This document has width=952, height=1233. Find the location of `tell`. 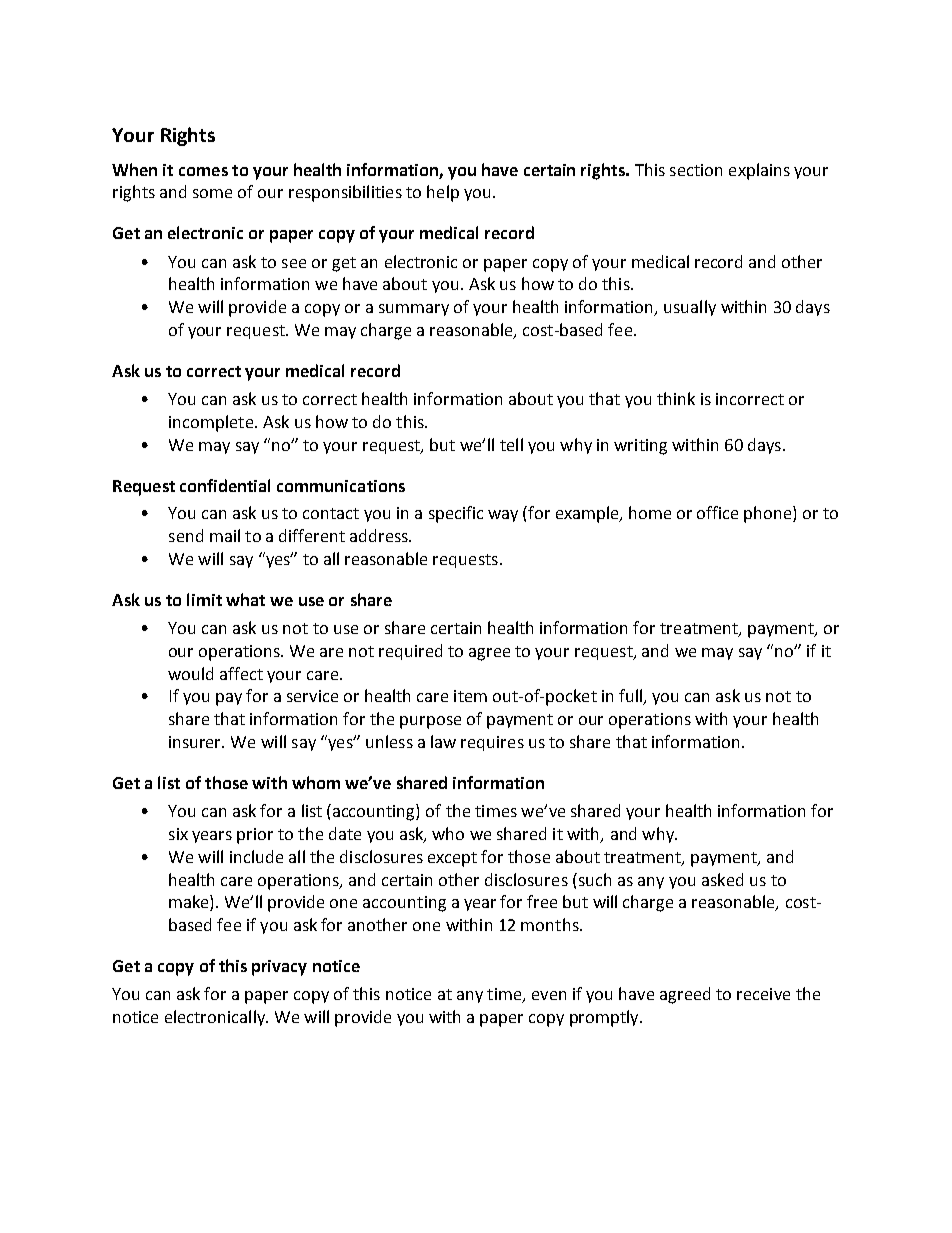

tell is located at coordinates (511, 444).
